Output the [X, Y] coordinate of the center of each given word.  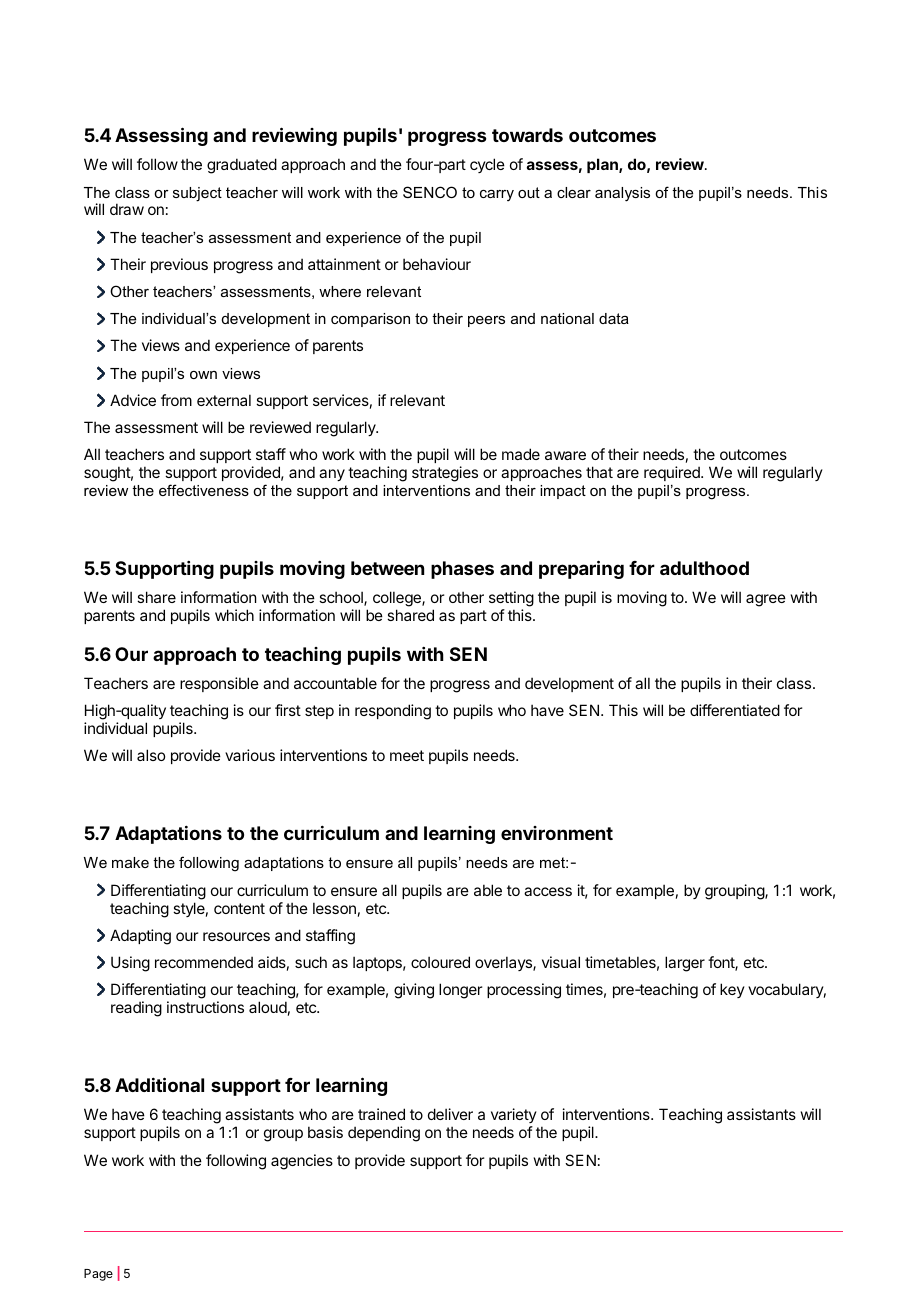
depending [384, 1134]
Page [98, 1275]
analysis [622, 194]
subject [197, 194]
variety [514, 1117]
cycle [487, 165]
